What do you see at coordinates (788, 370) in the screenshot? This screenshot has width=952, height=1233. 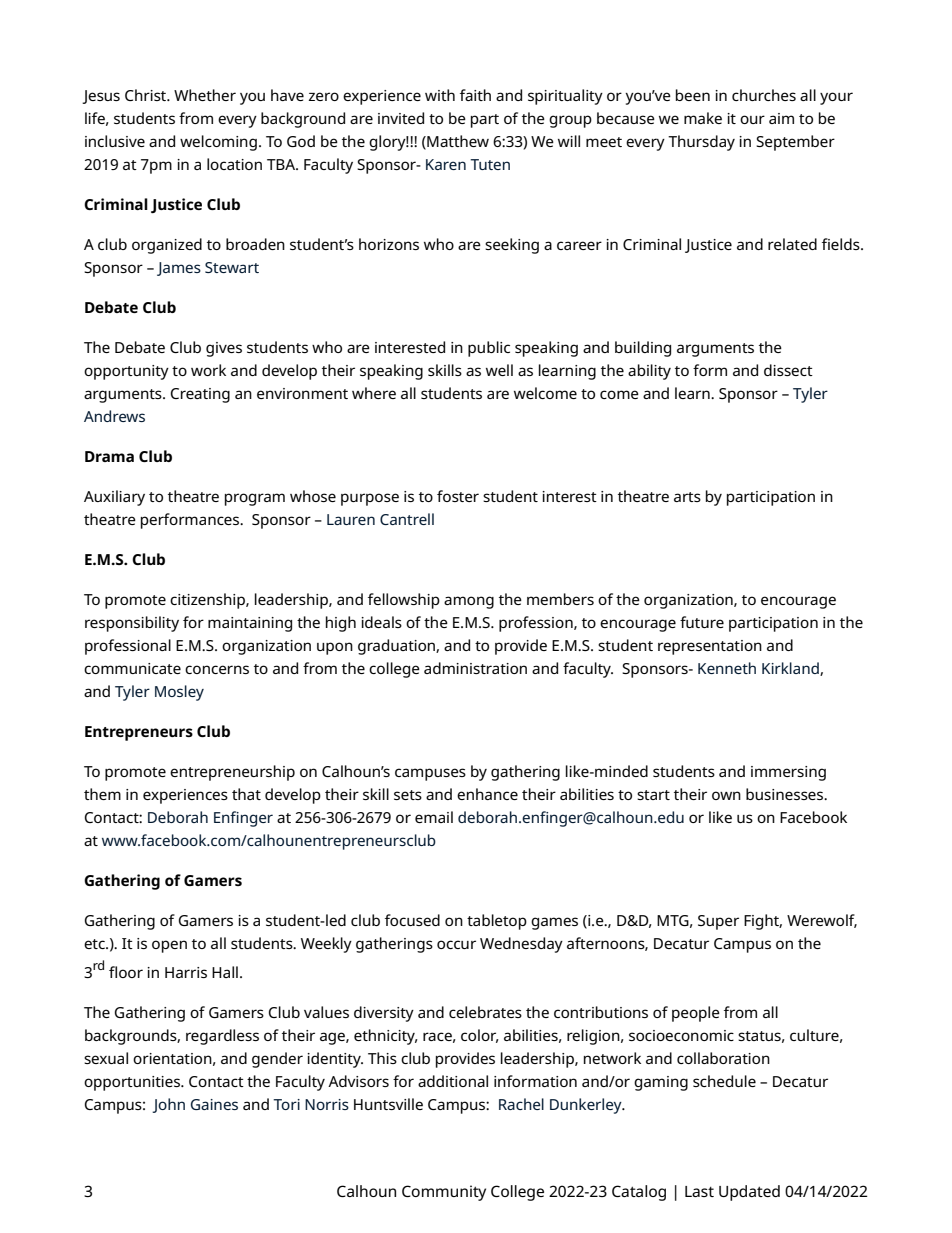 I see `dissect` at bounding box center [788, 370].
